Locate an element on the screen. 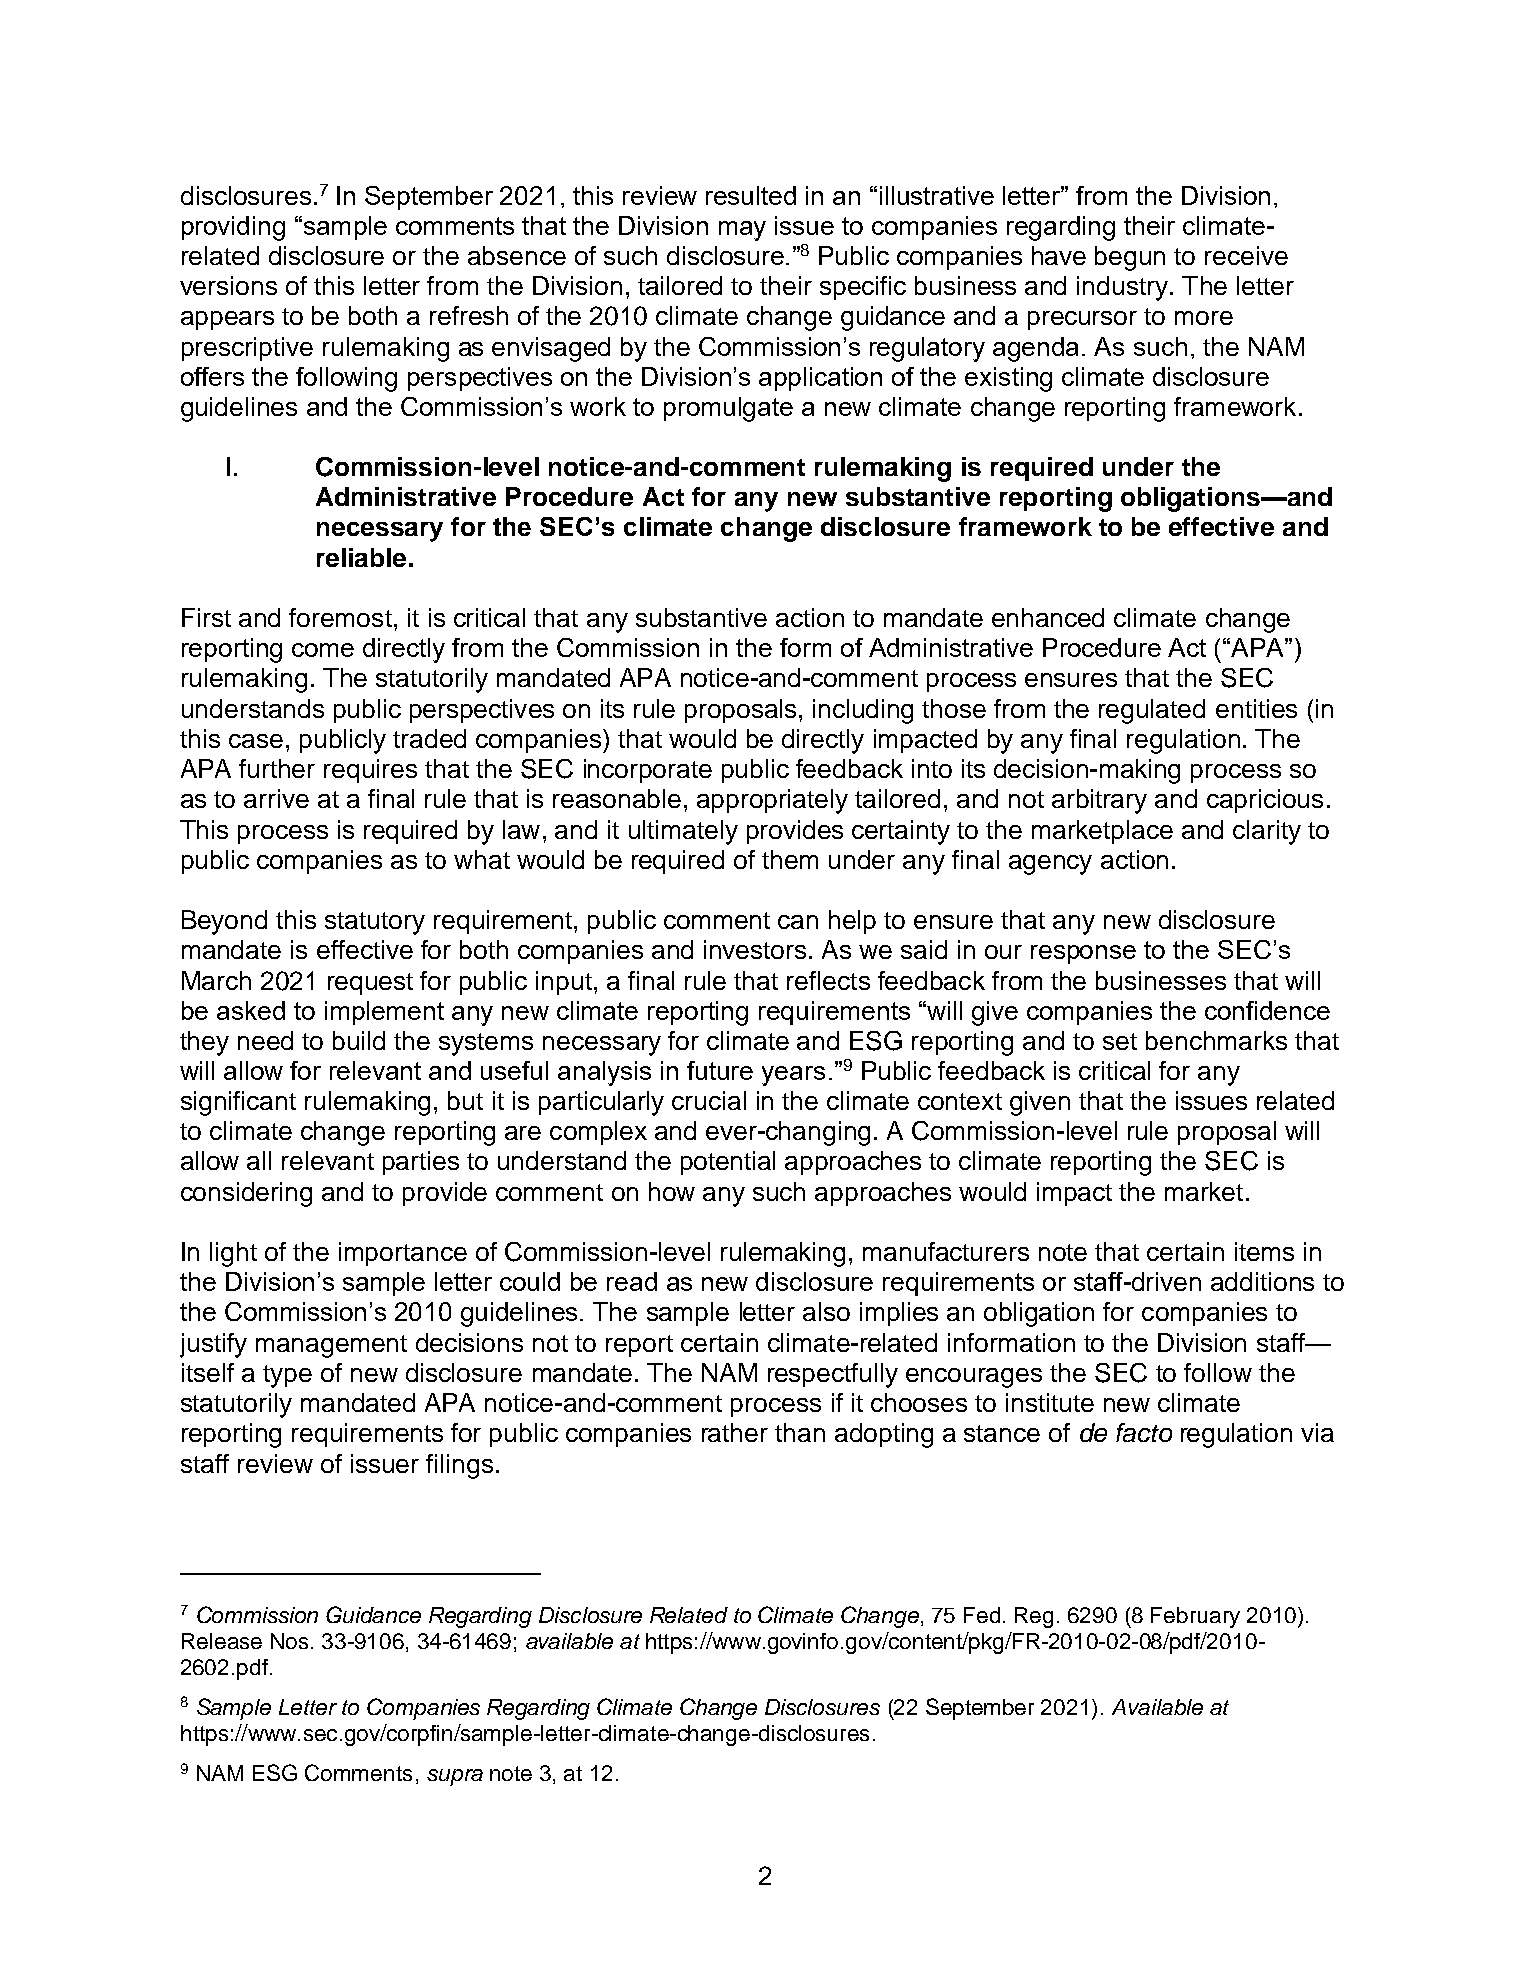  regulated is located at coordinates (1152, 711).
